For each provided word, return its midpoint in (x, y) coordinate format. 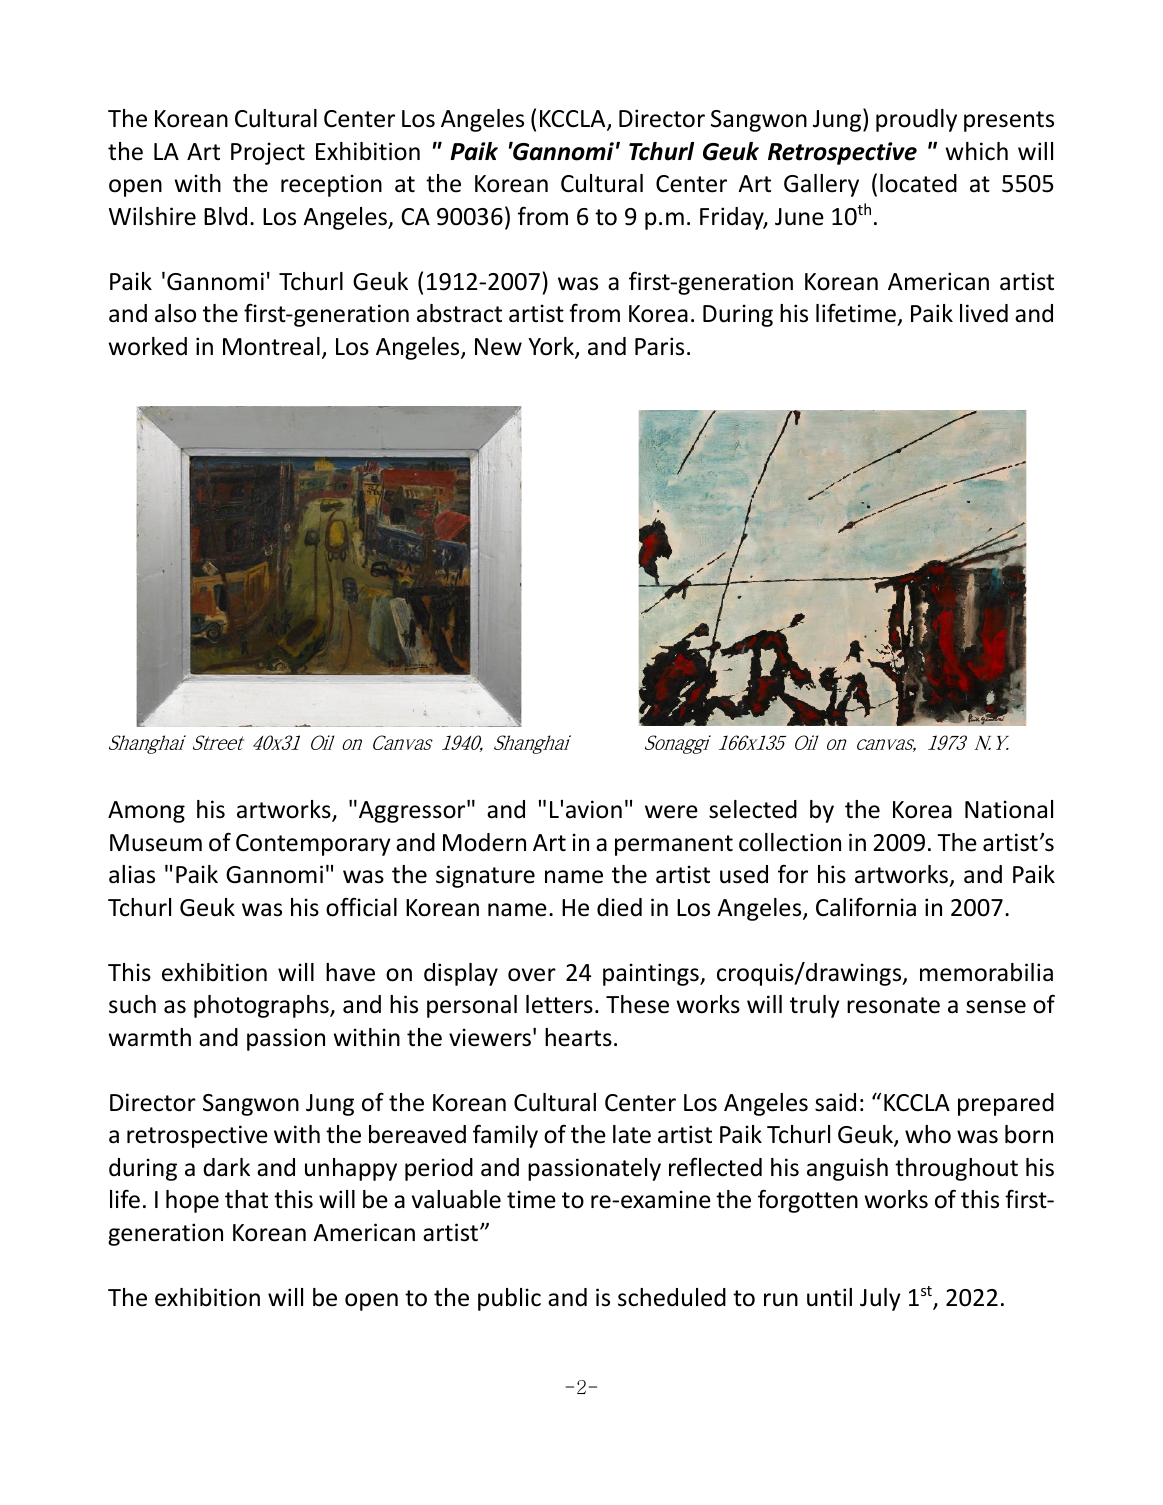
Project (268, 153)
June (799, 217)
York (552, 347)
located (918, 183)
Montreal (271, 346)
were (671, 812)
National (1009, 809)
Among (146, 812)
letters (559, 1004)
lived (984, 313)
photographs (262, 1006)
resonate (893, 1005)
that (246, 1199)
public (509, 1299)
